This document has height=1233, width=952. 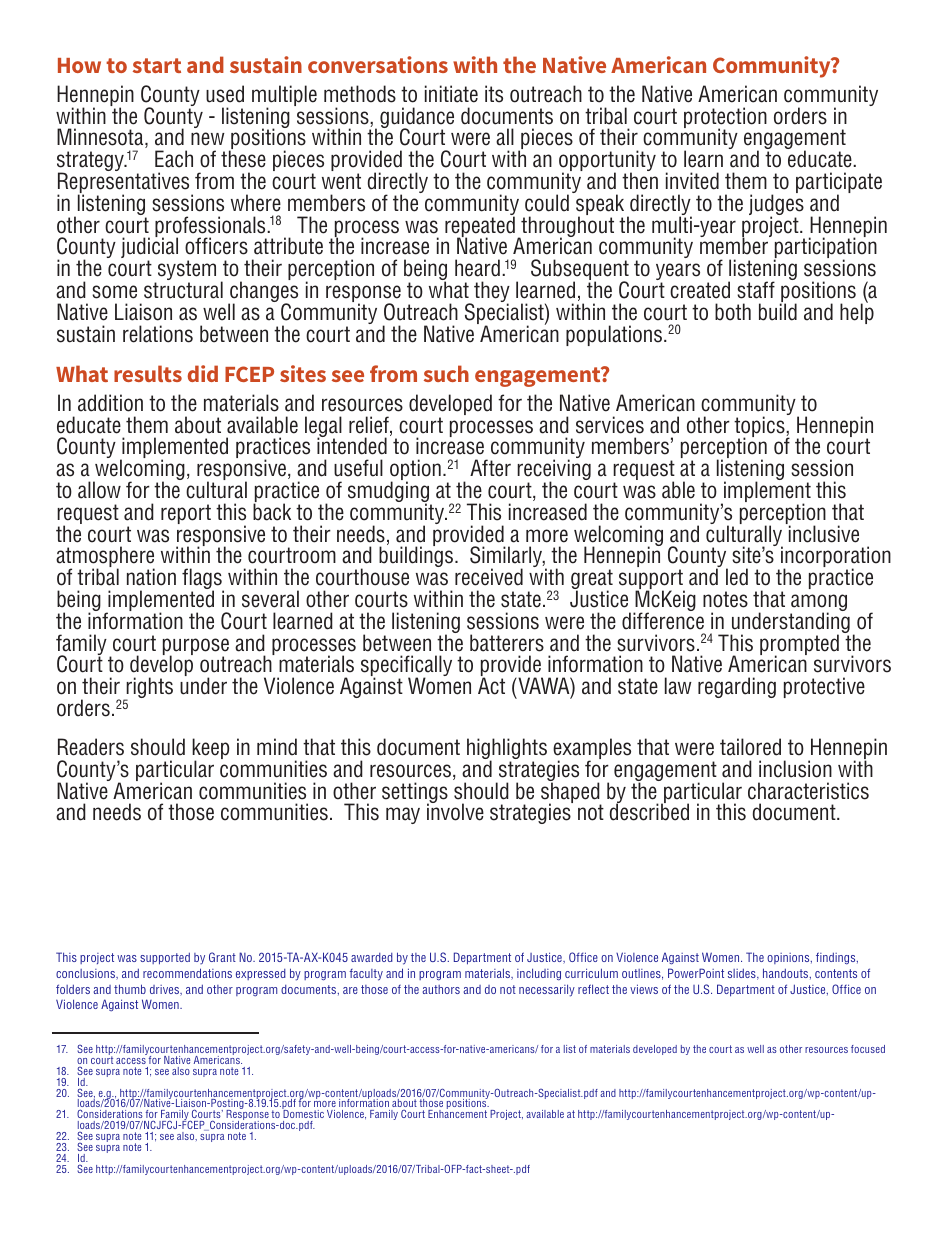 I want to click on report, so click(x=186, y=514).
